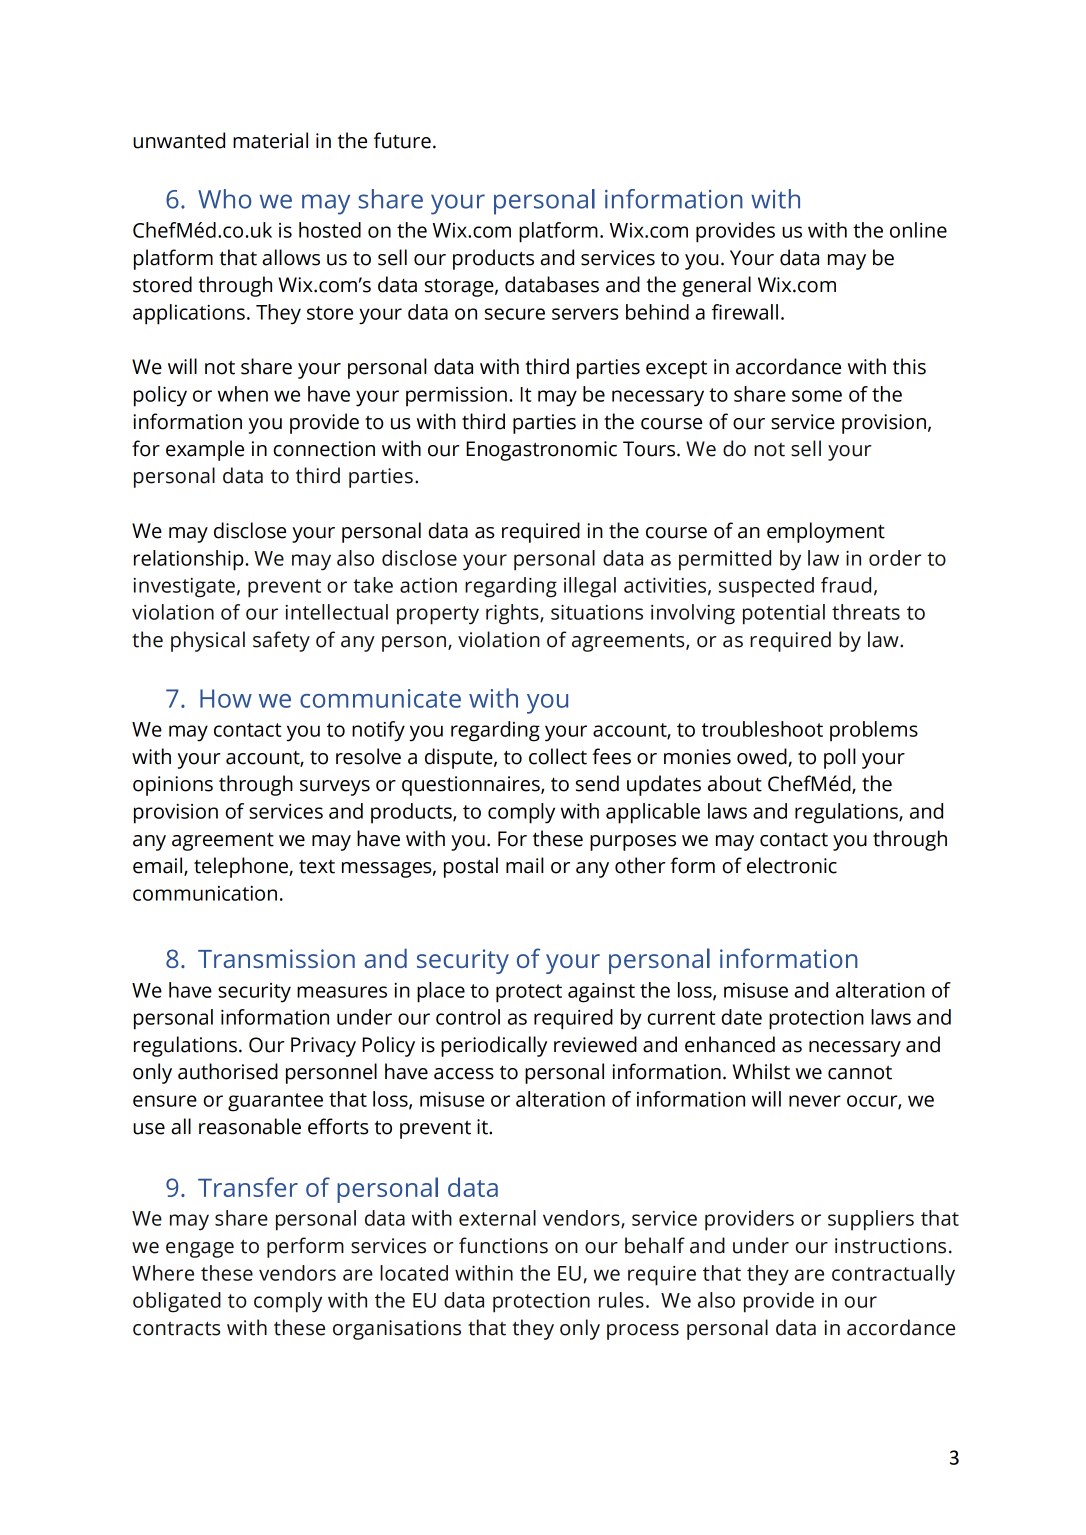 Image resolution: width=1086 pixels, height=1535 pixels. Describe the element at coordinates (503, 1245) in the page. I see `functions` at that location.
